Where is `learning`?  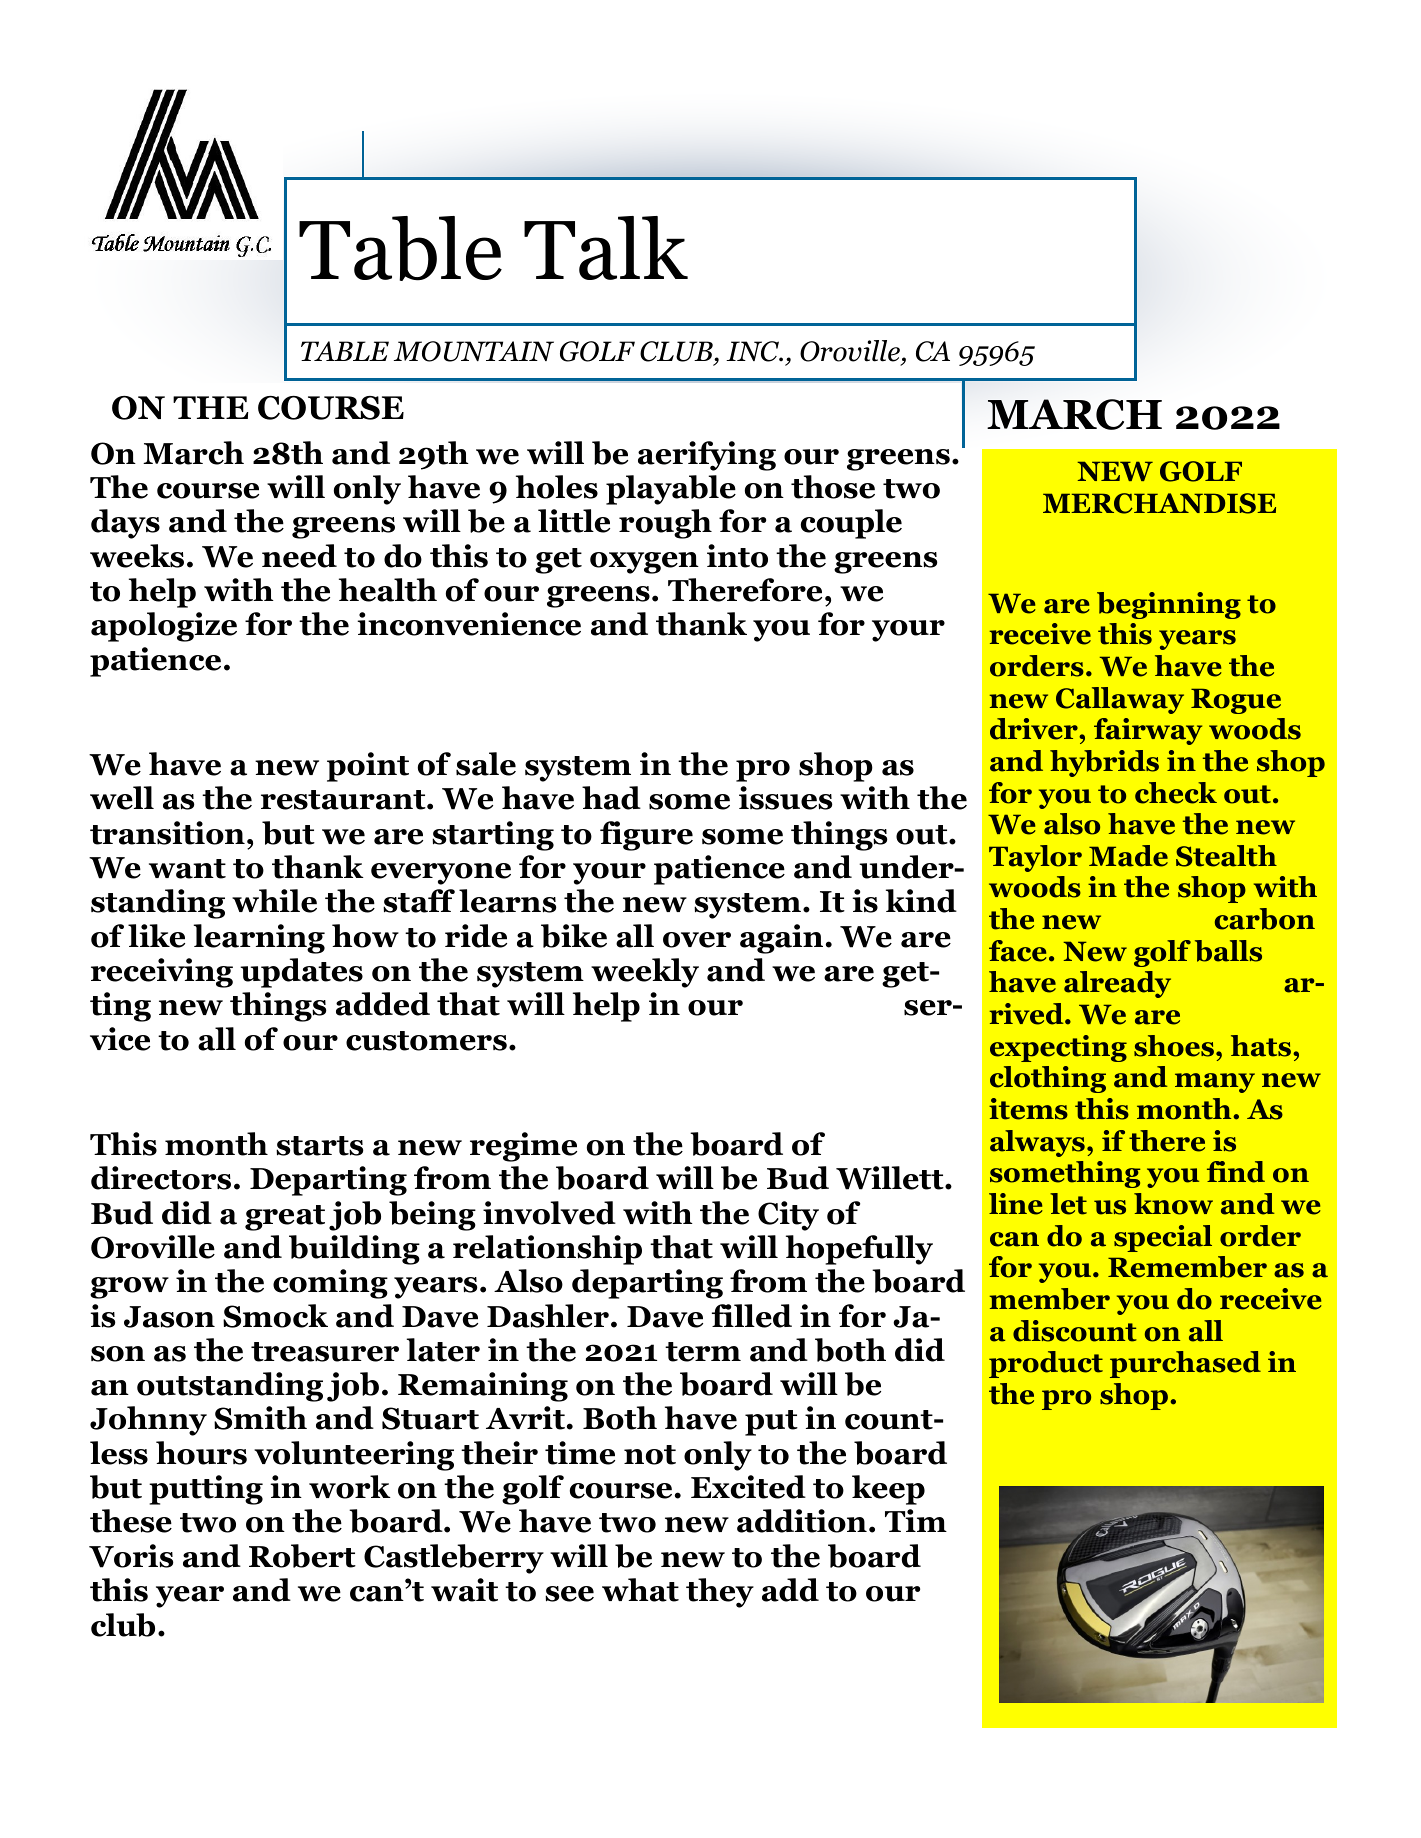
learning is located at coordinates (259, 939).
